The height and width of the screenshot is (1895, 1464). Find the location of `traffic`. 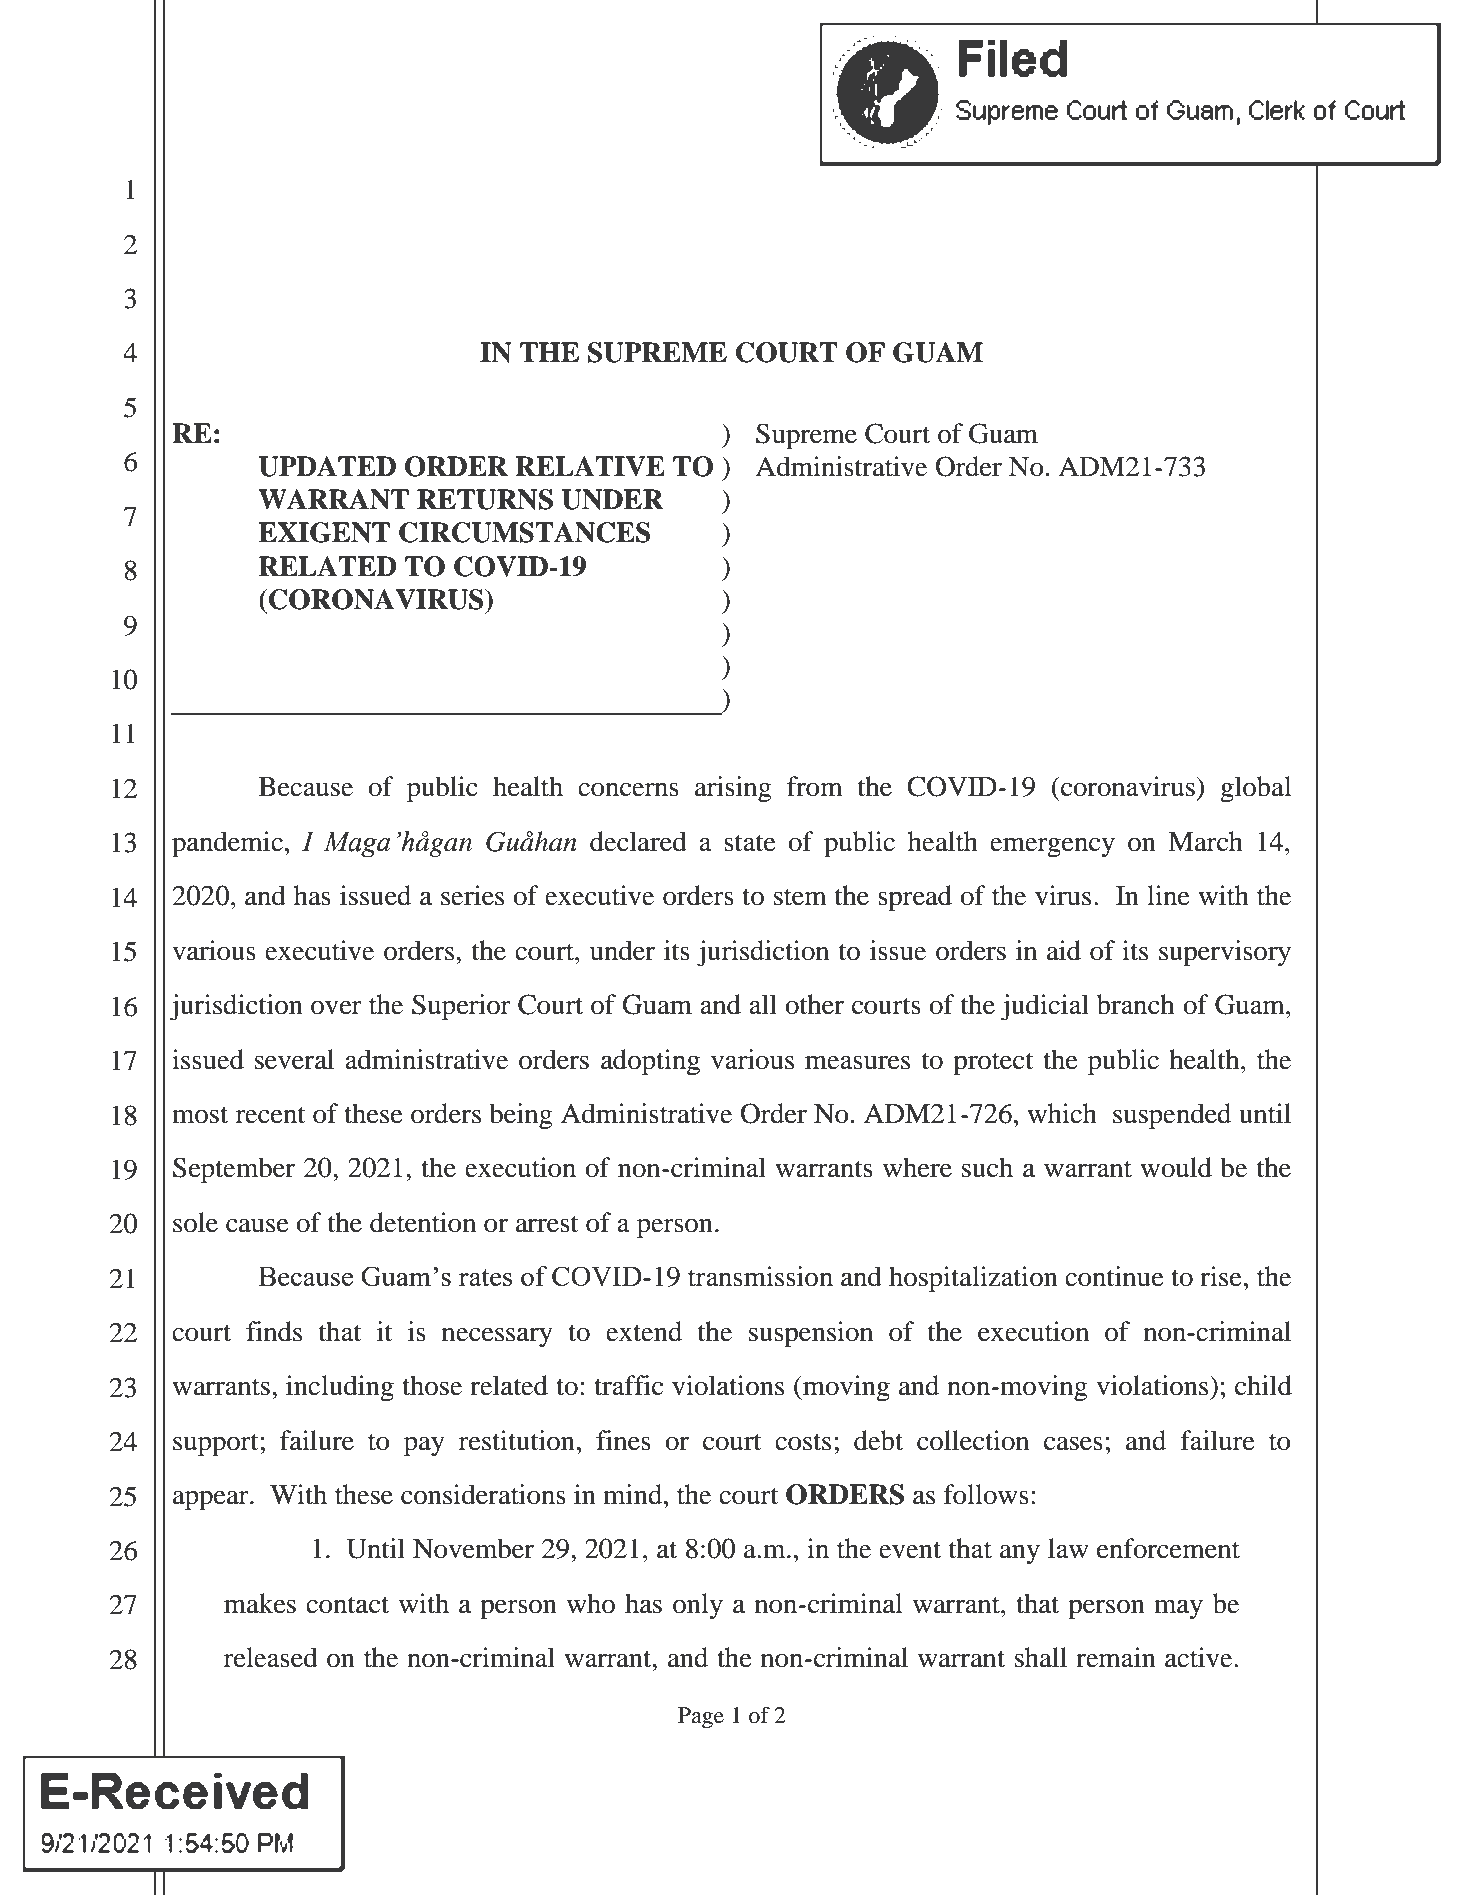

traffic is located at coordinates (628, 1385).
